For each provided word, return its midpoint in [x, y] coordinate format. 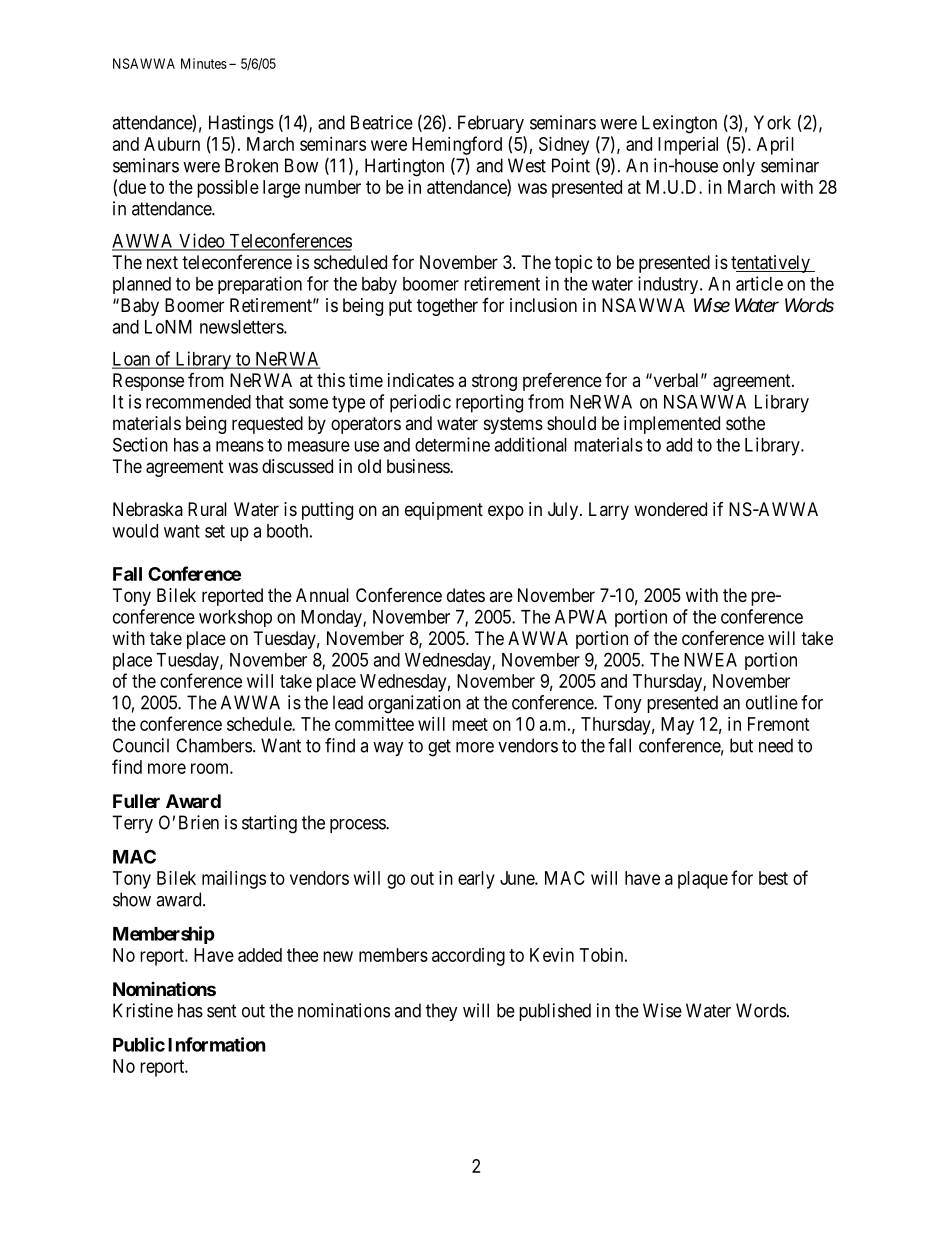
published [555, 1012]
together [447, 307]
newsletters [242, 327]
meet [470, 724]
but [741, 745]
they [442, 1012]
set [215, 531]
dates [466, 595]
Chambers [214, 745]
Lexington [679, 124]
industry [669, 285]
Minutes [204, 63]
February [491, 124]
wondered [670, 509]
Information [217, 1044]
